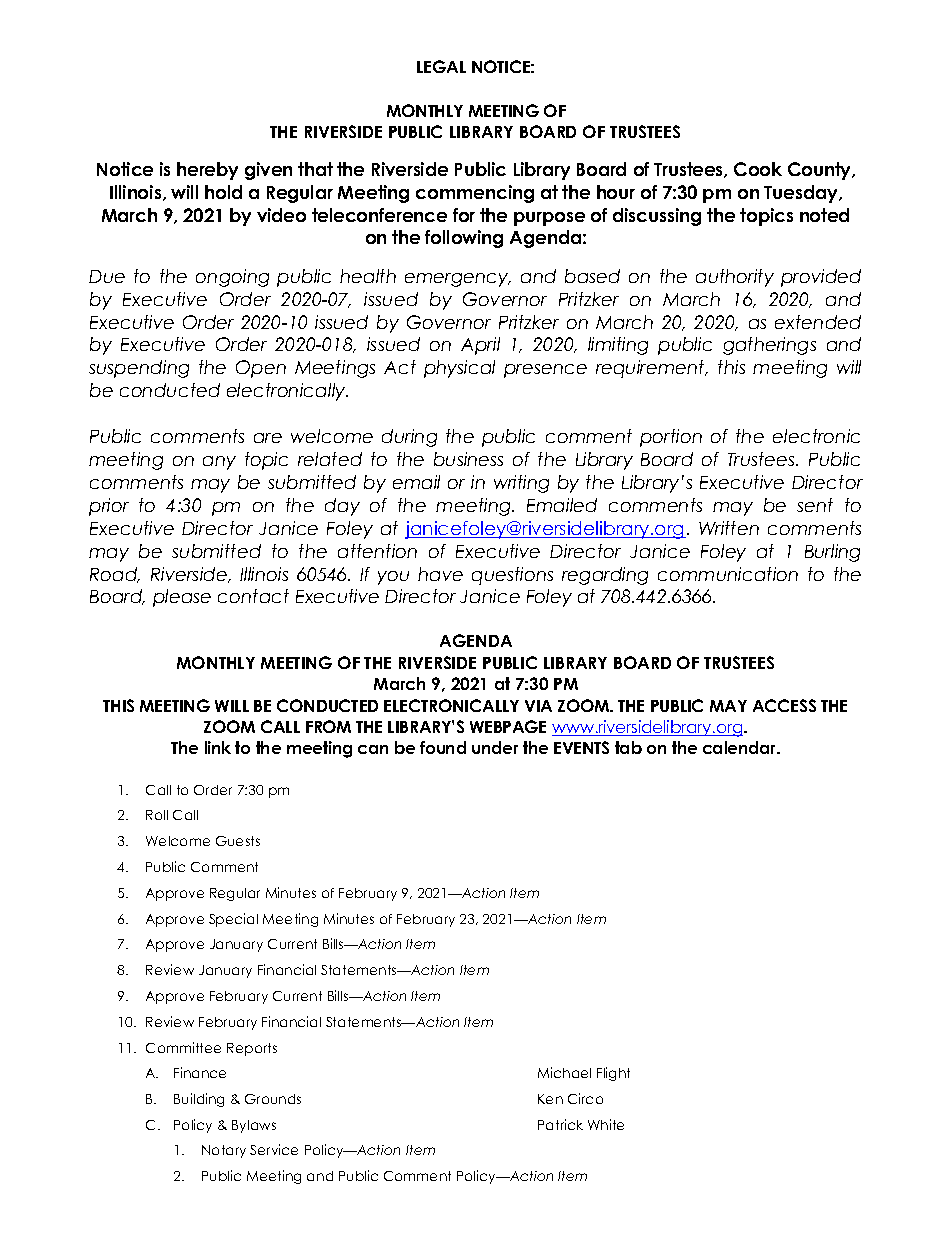 The height and width of the document is (1233, 952). I want to click on suspending, so click(139, 369).
